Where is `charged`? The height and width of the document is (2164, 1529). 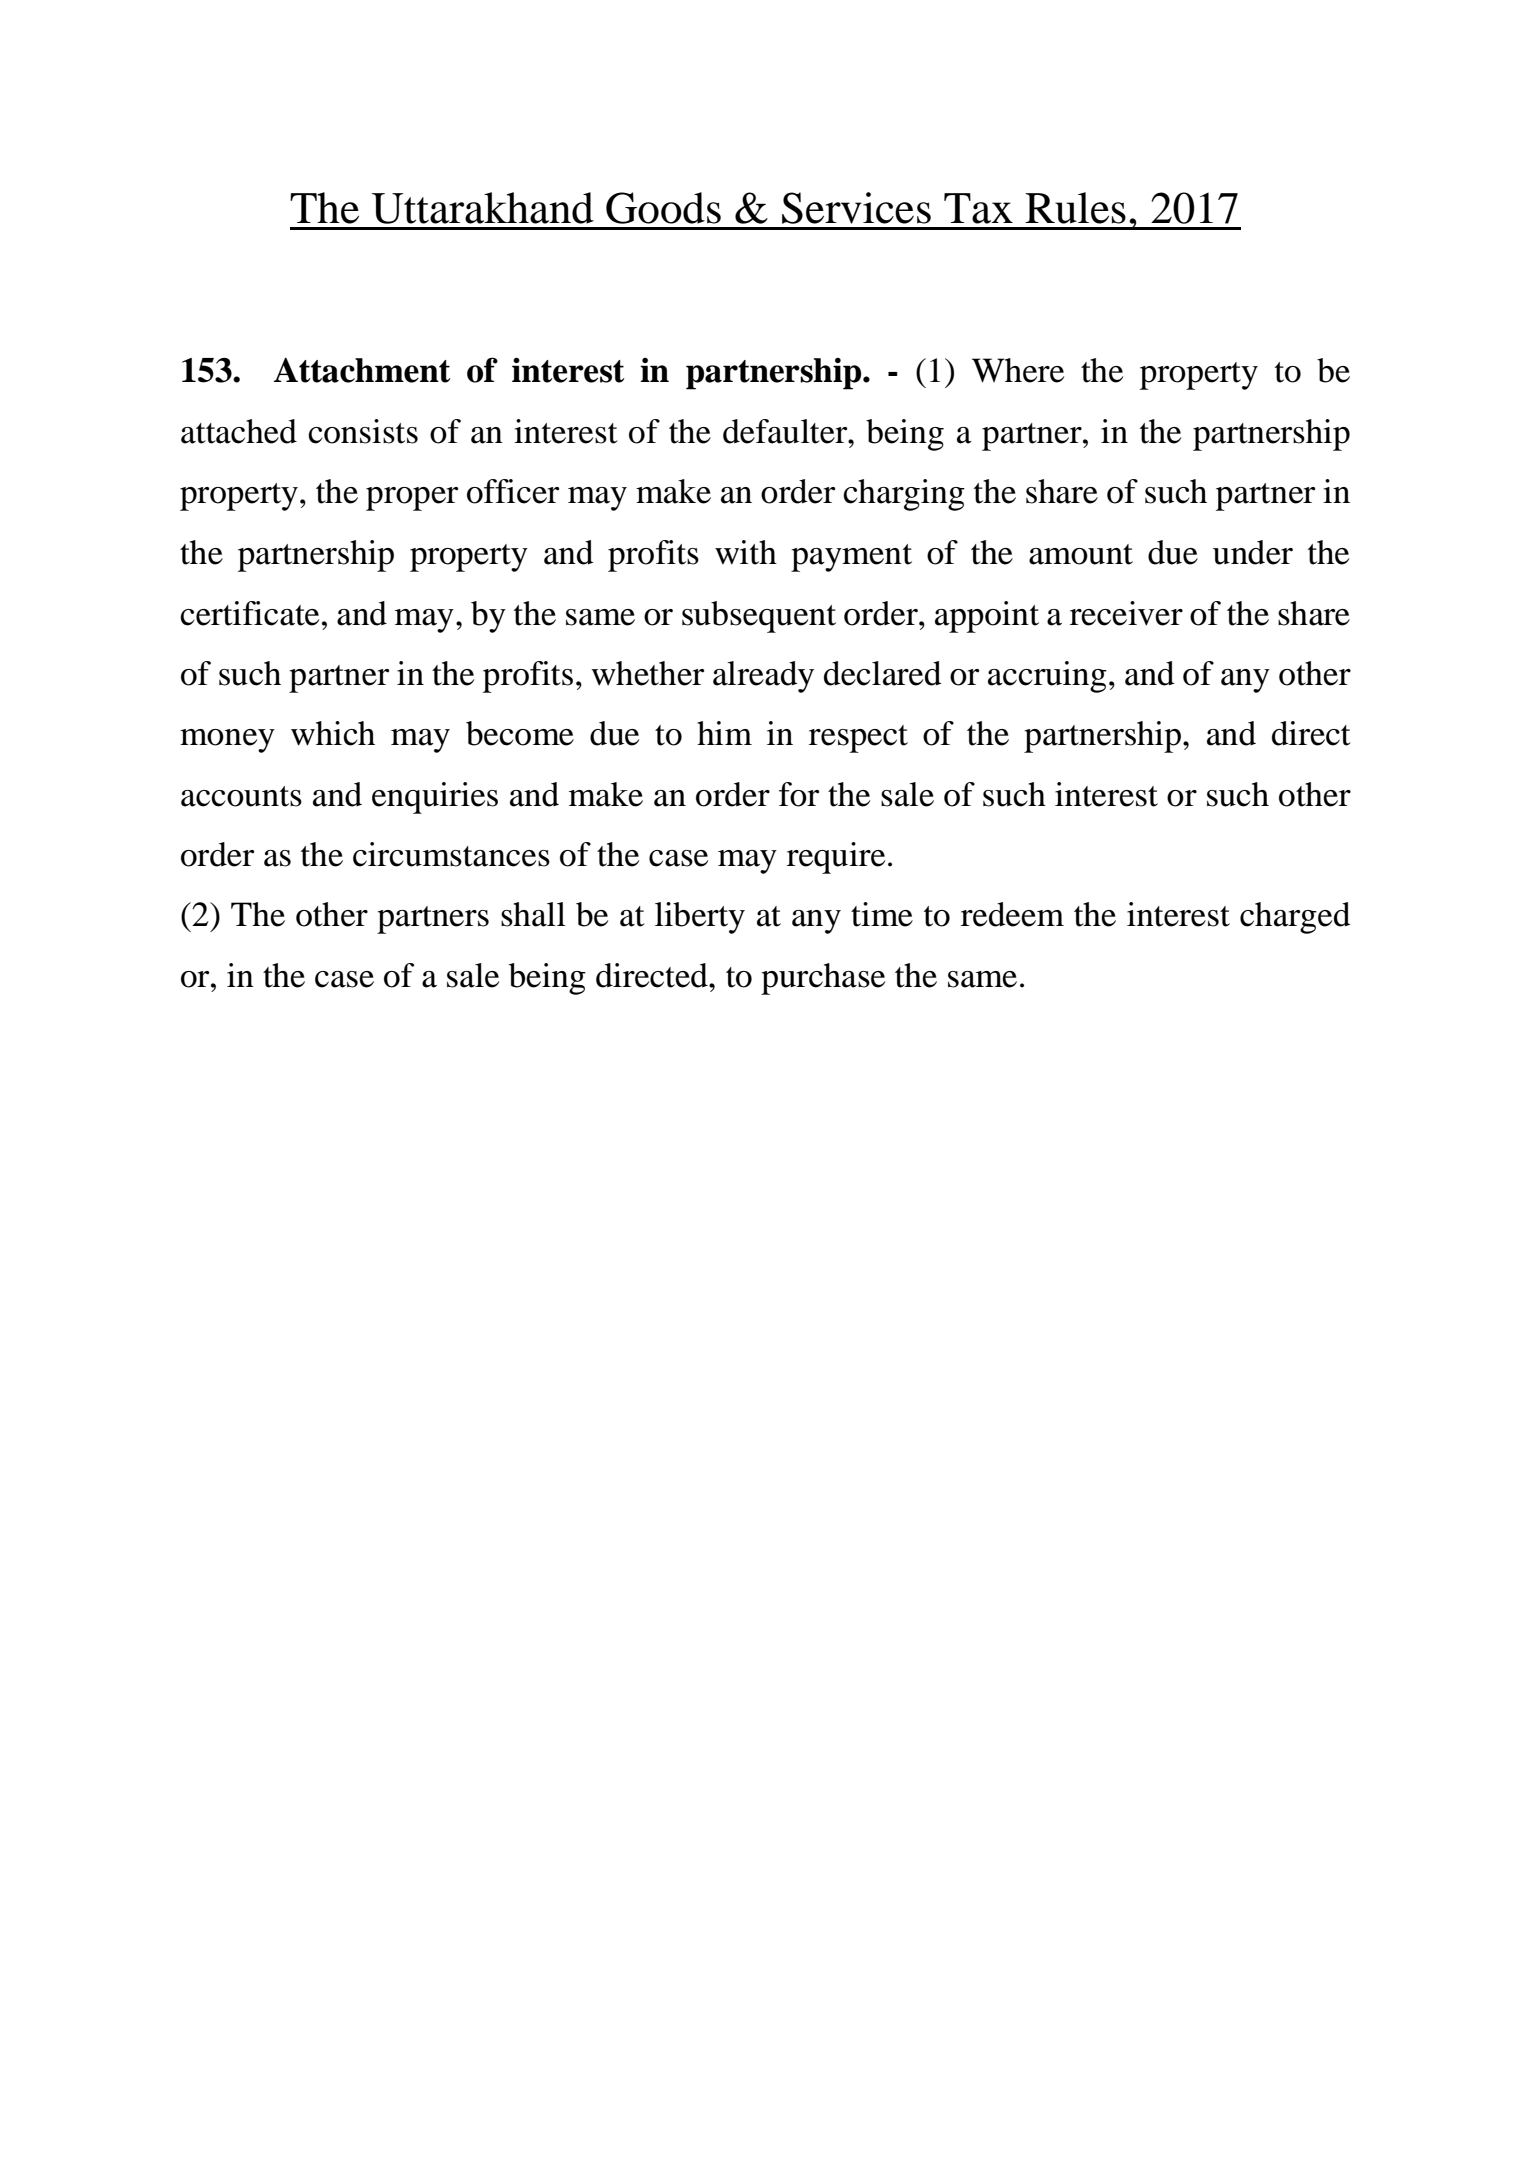
charged is located at coordinates (1295, 918).
